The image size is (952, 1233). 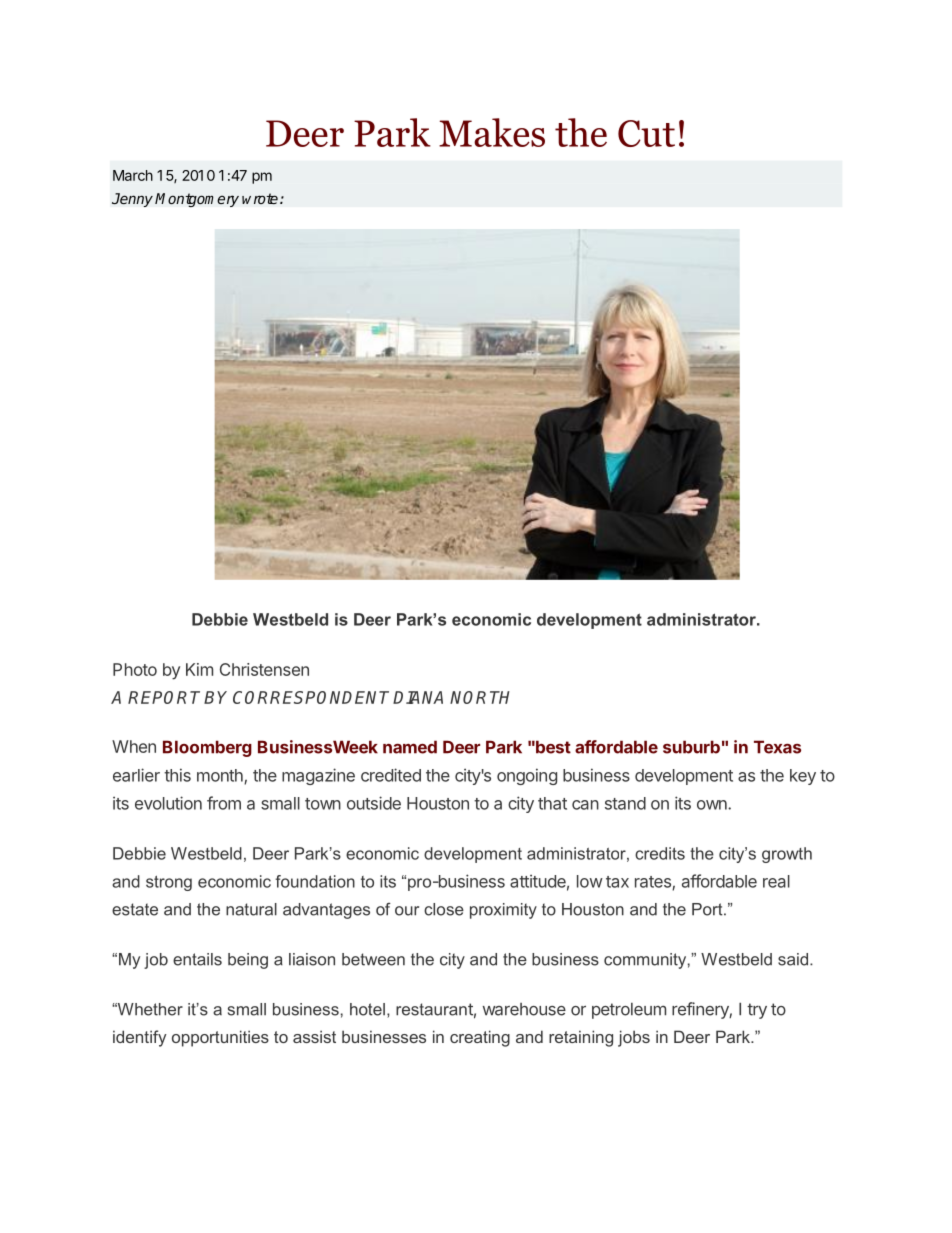 What do you see at coordinates (527, 776) in the document?
I see `ongoing` at bounding box center [527, 776].
